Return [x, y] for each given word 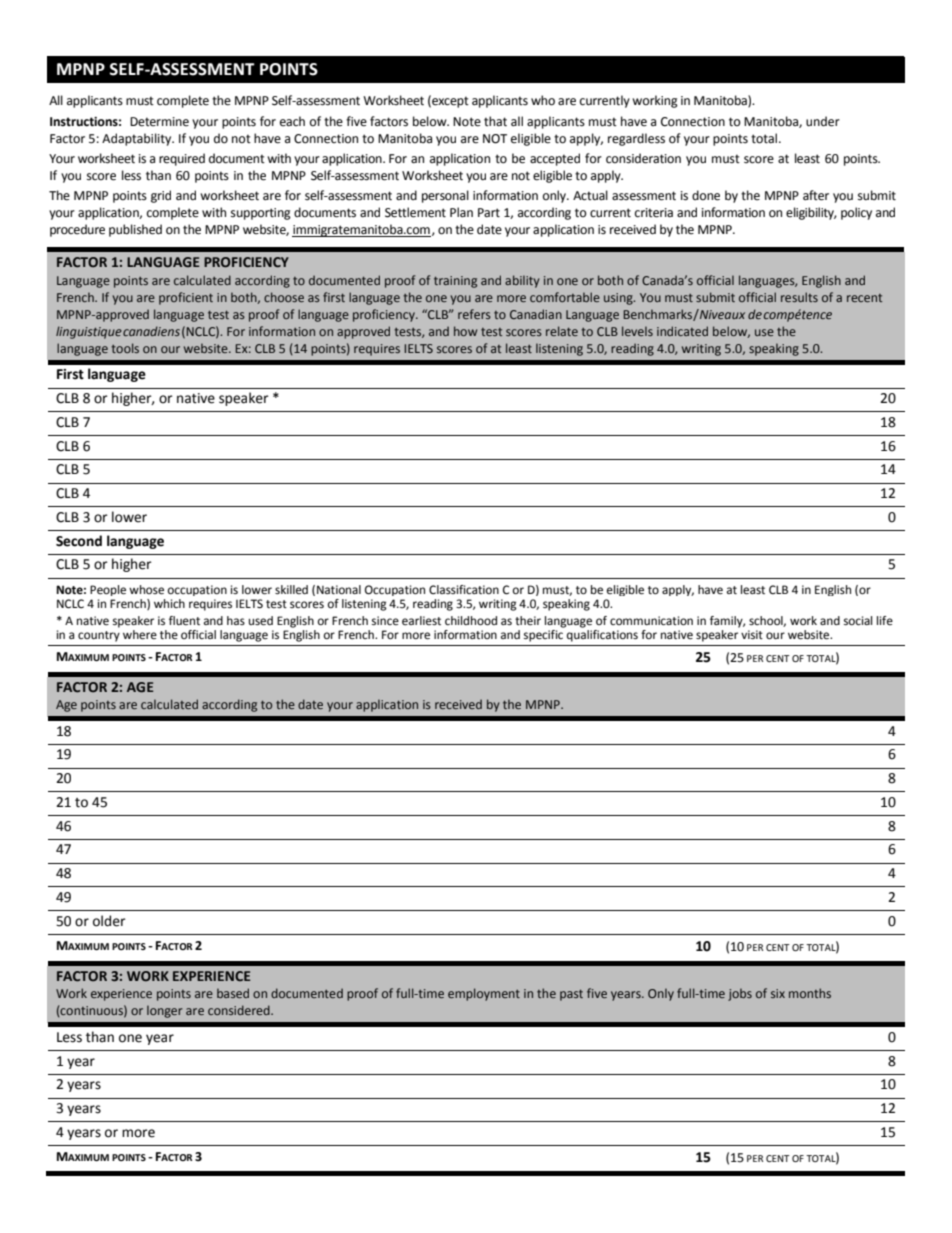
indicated [682, 331]
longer [164, 1011]
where [140, 635]
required [182, 159]
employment [484, 994]
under [823, 121]
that [495, 121]
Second [79, 541]
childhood [471, 621]
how [465, 331]
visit [752, 634]
